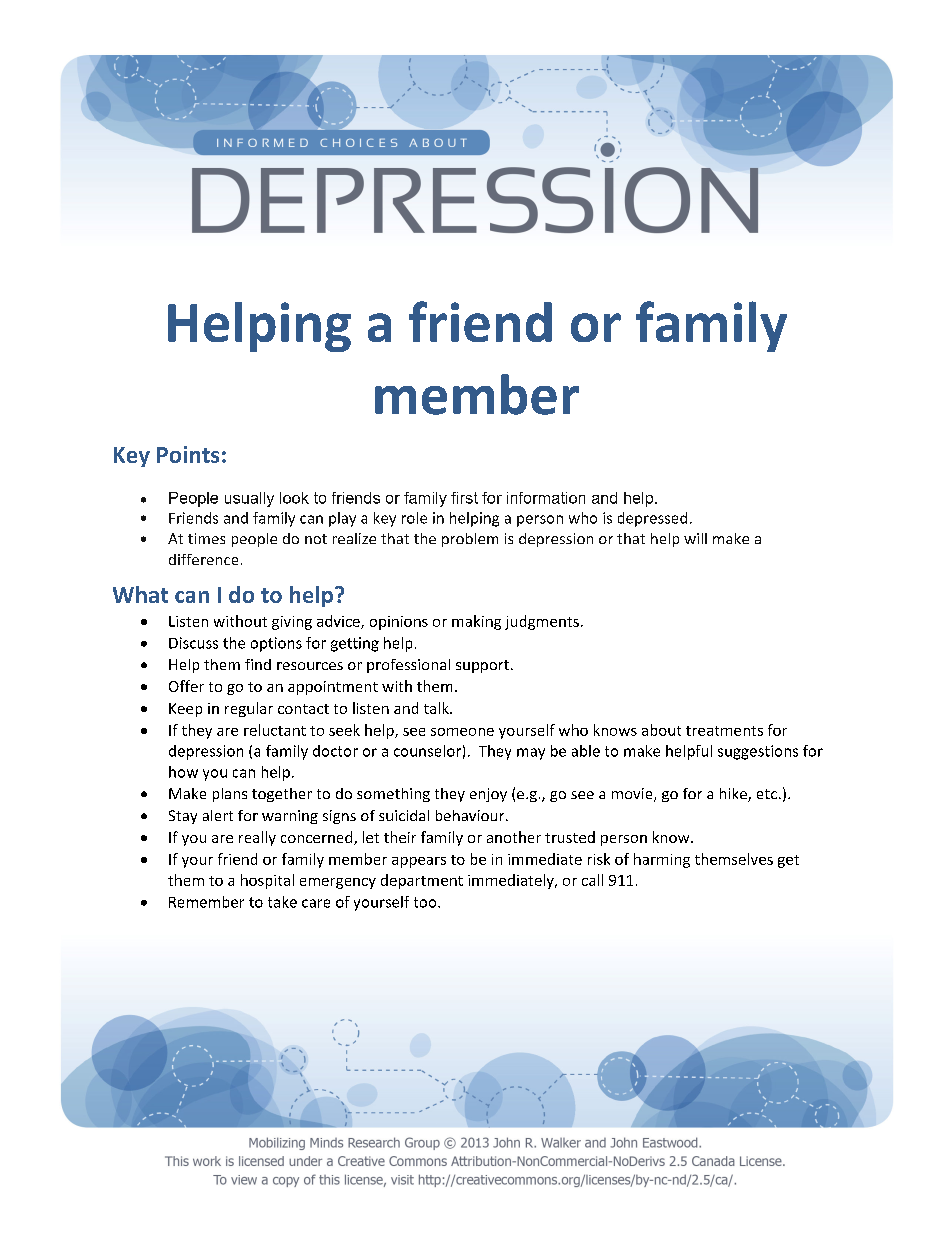 The image size is (952, 1233). I want to click on someone, so click(462, 732).
